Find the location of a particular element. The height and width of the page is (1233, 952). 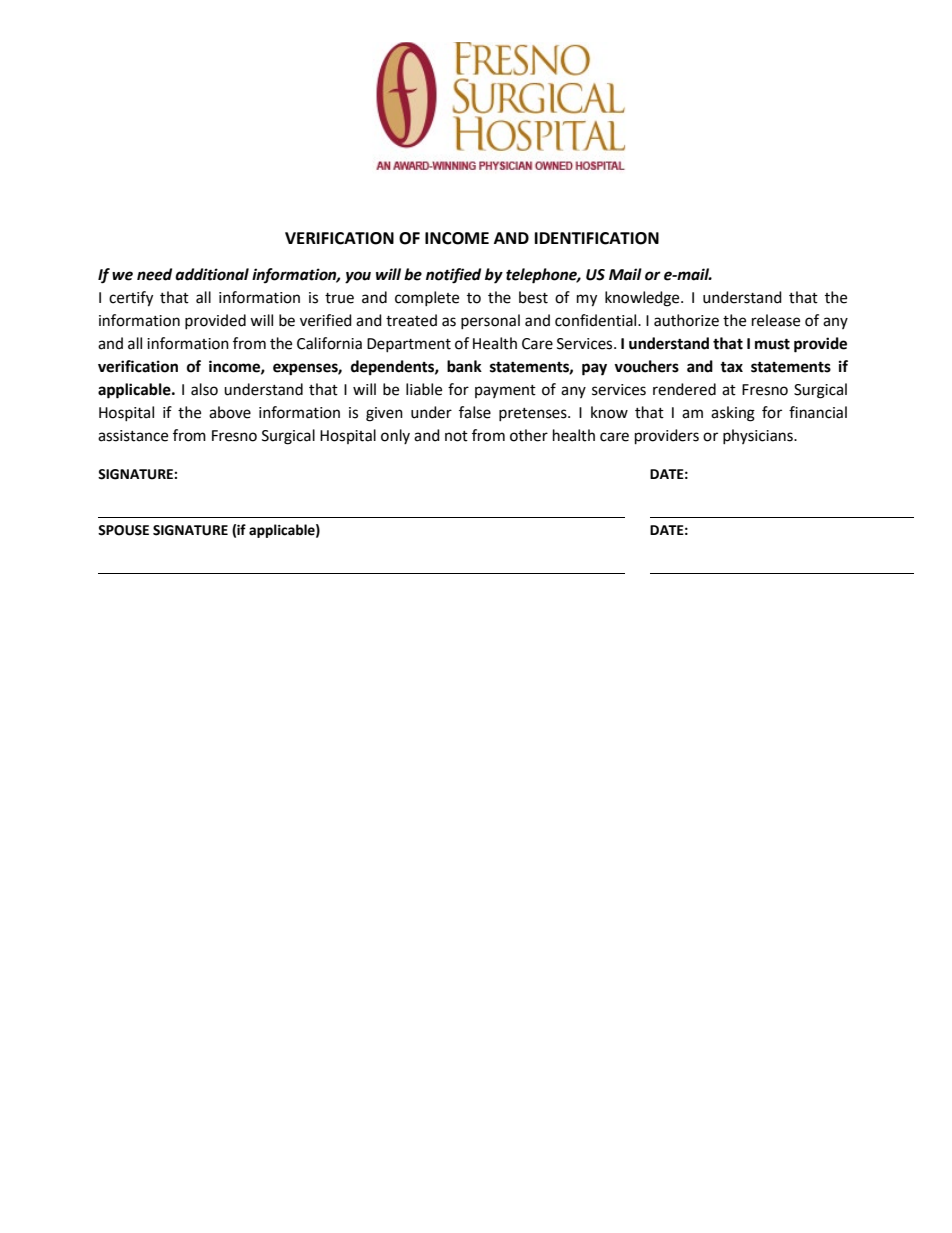

best is located at coordinates (533, 297).
